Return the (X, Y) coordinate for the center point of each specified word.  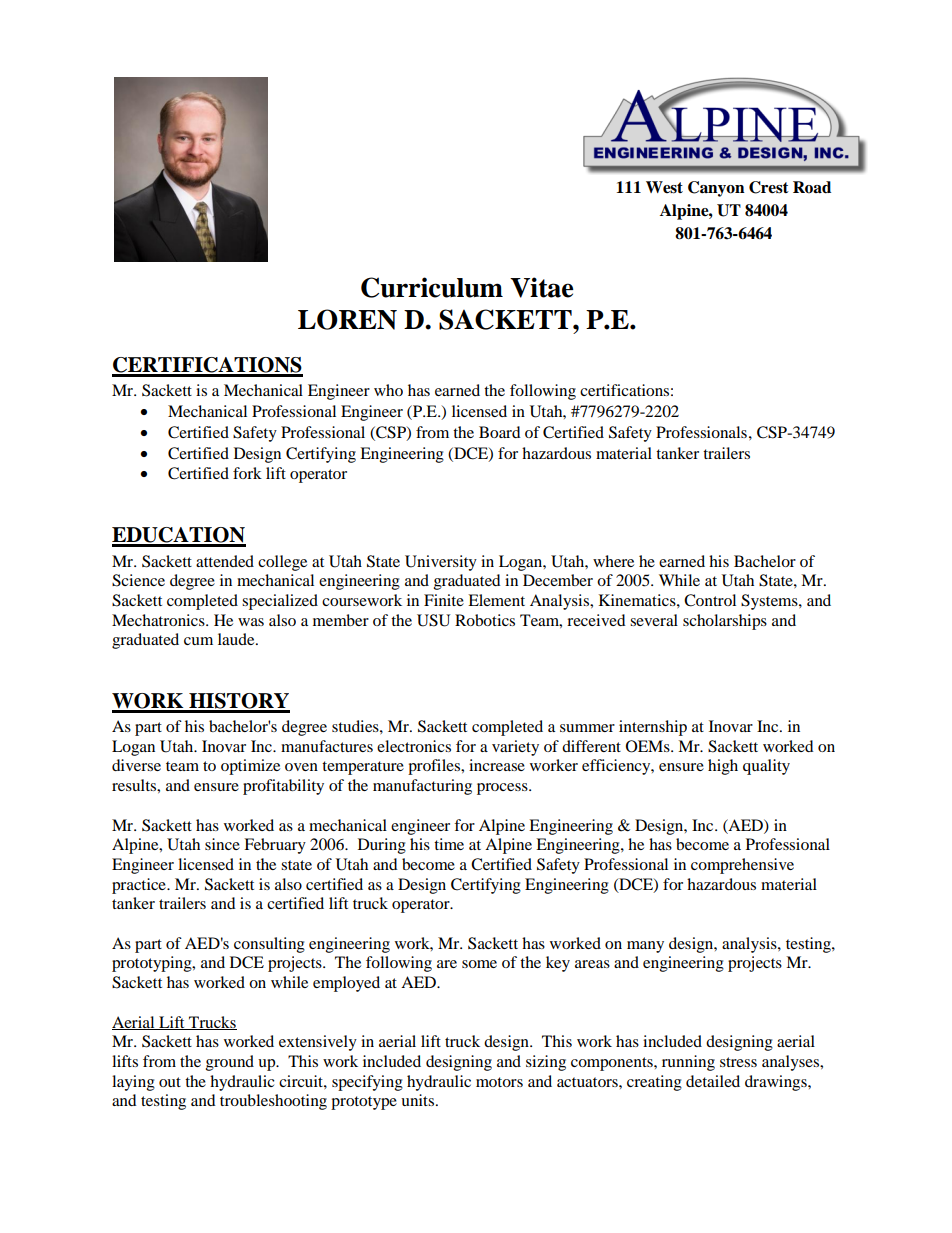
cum (198, 641)
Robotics (485, 620)
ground (230, 1063)
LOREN (347, 319)
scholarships (725, 622)
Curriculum (432, 287)
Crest (769, 187)
